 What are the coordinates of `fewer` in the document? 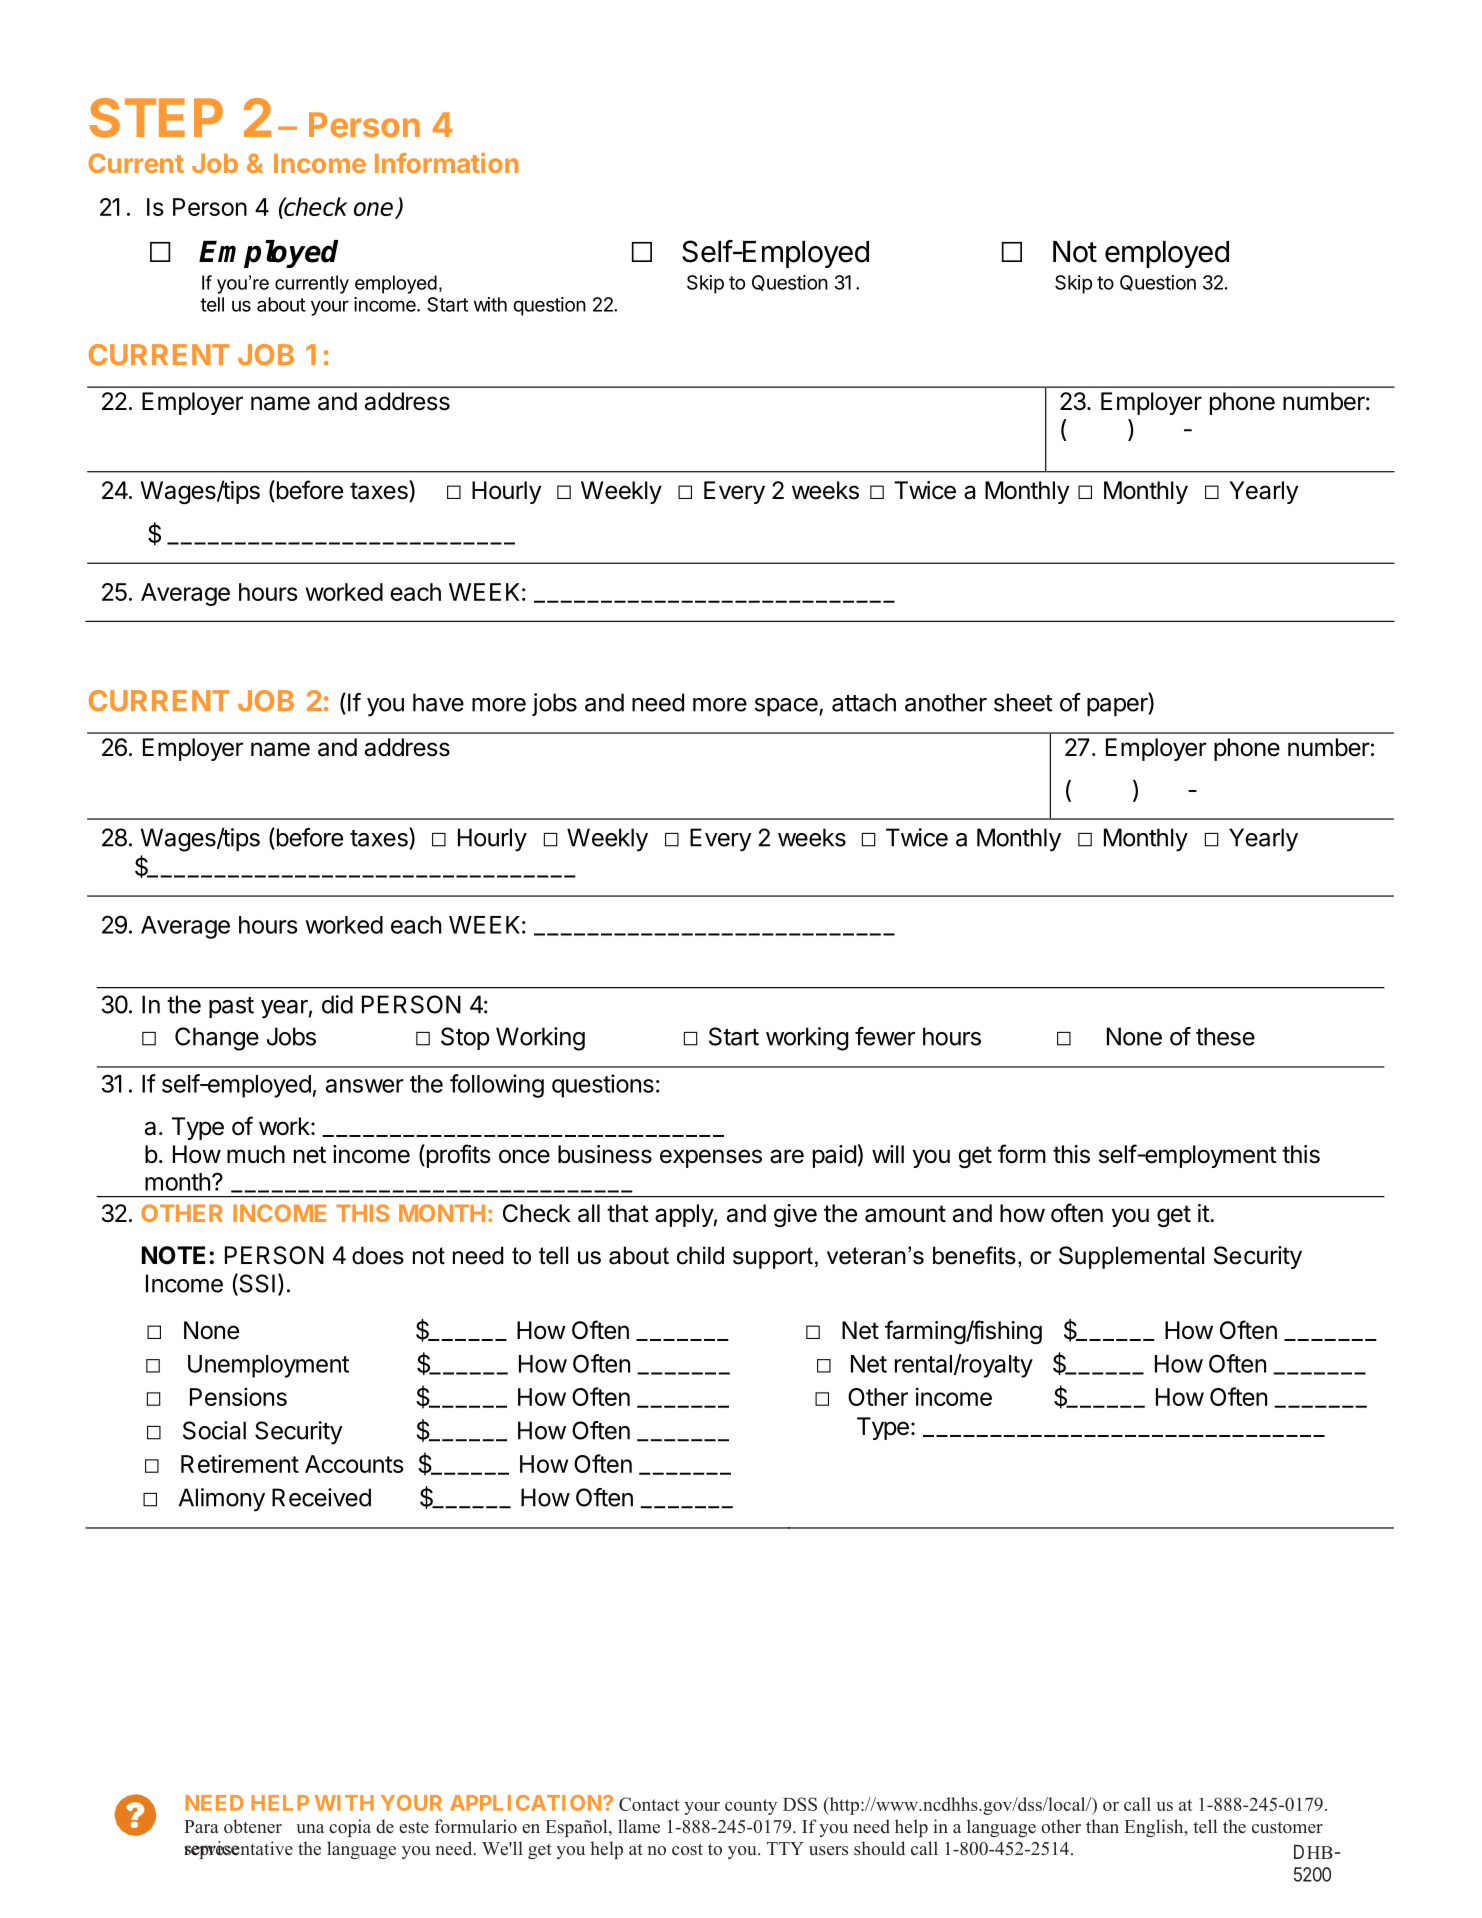 It's located at (885, 1036).
